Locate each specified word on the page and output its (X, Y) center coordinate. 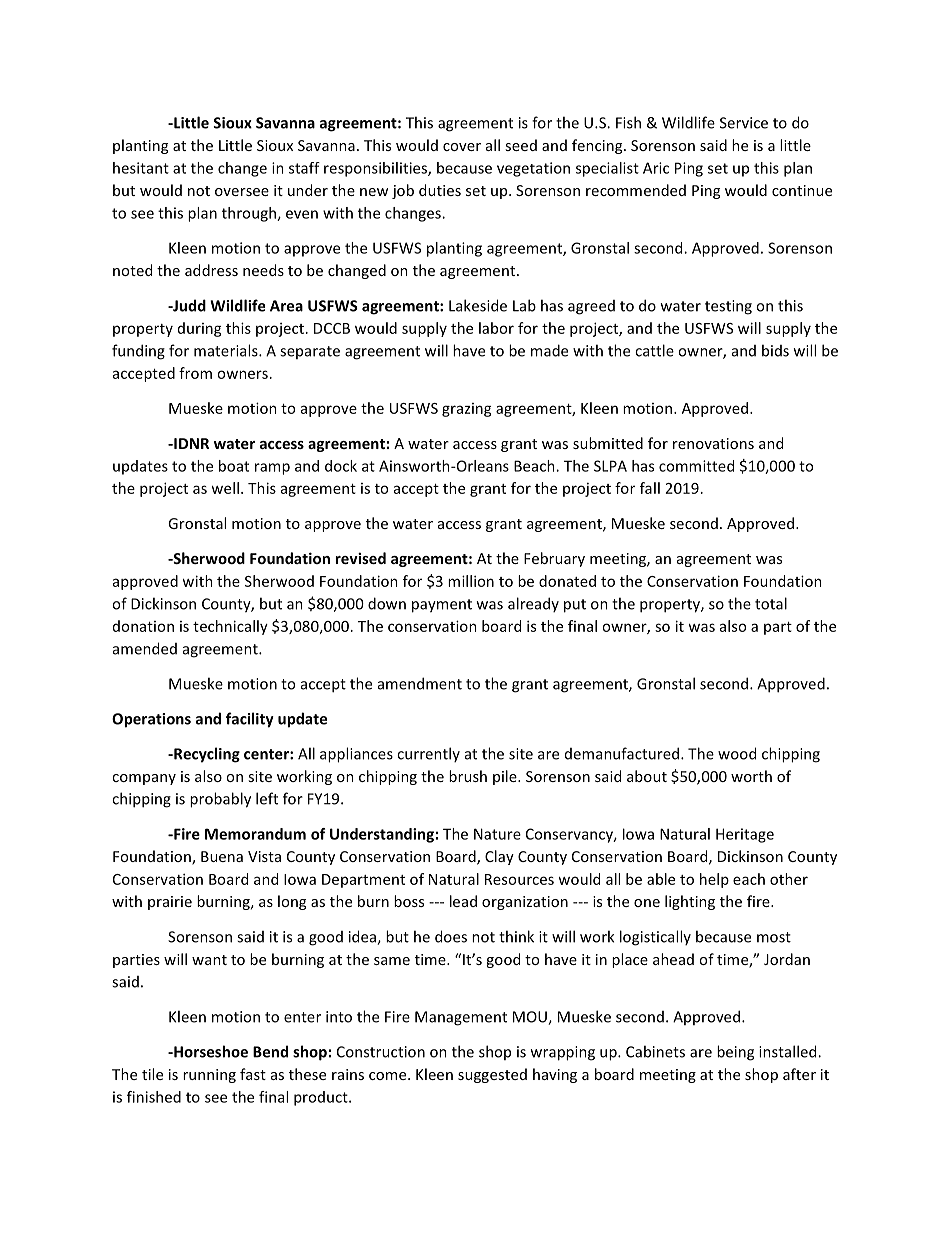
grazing (467, 410)
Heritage (745, 835)
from (195, 373)
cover (462, 147)
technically (230, 627)
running (209, 1076)
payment (442, 606)
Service (744, 123)
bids (775, 350)
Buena (222, 856)
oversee (242, 192)
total (771, 603)
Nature (497, 834)
